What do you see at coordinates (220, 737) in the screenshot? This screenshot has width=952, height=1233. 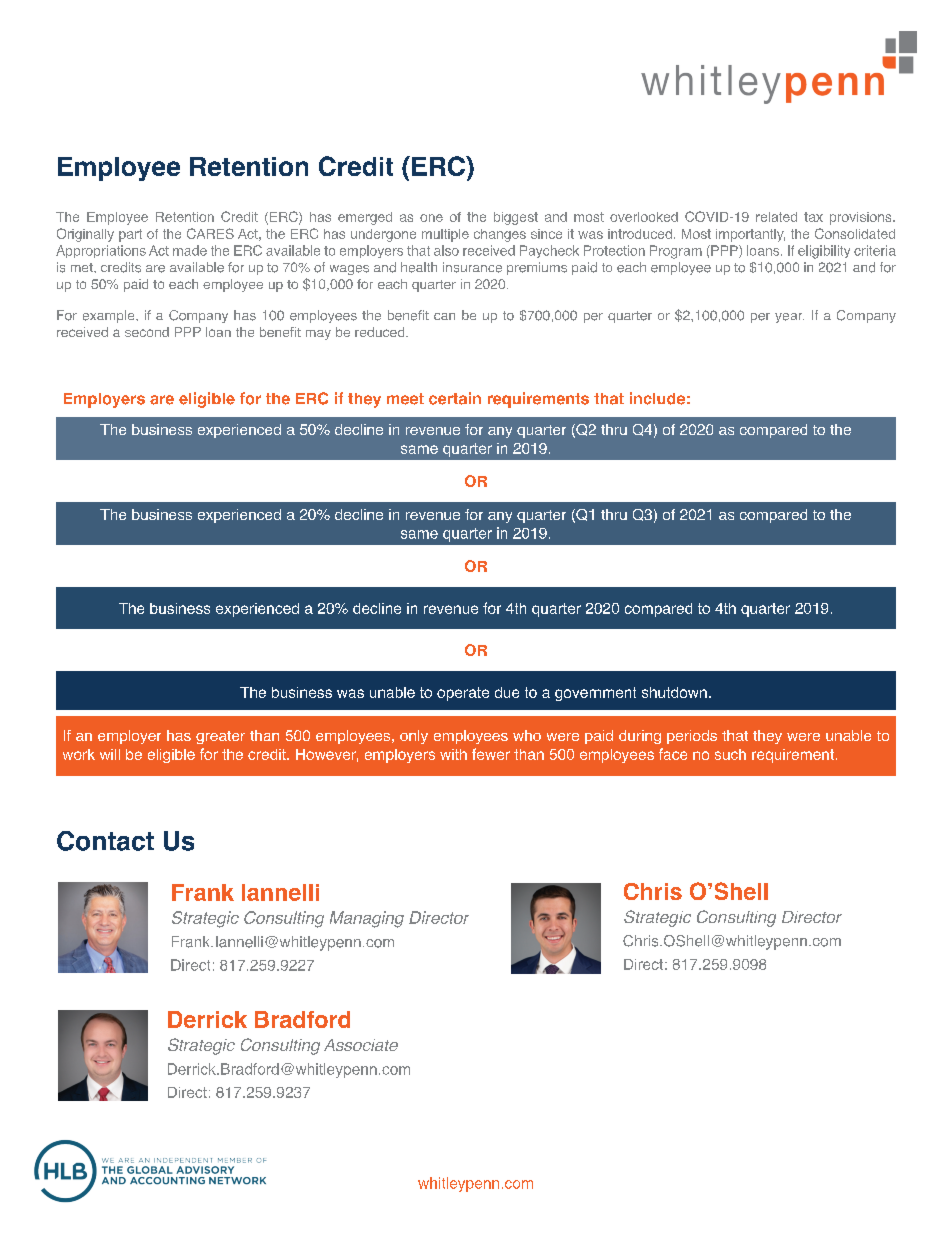 I see `greater` at bounding box center [220, 737].
